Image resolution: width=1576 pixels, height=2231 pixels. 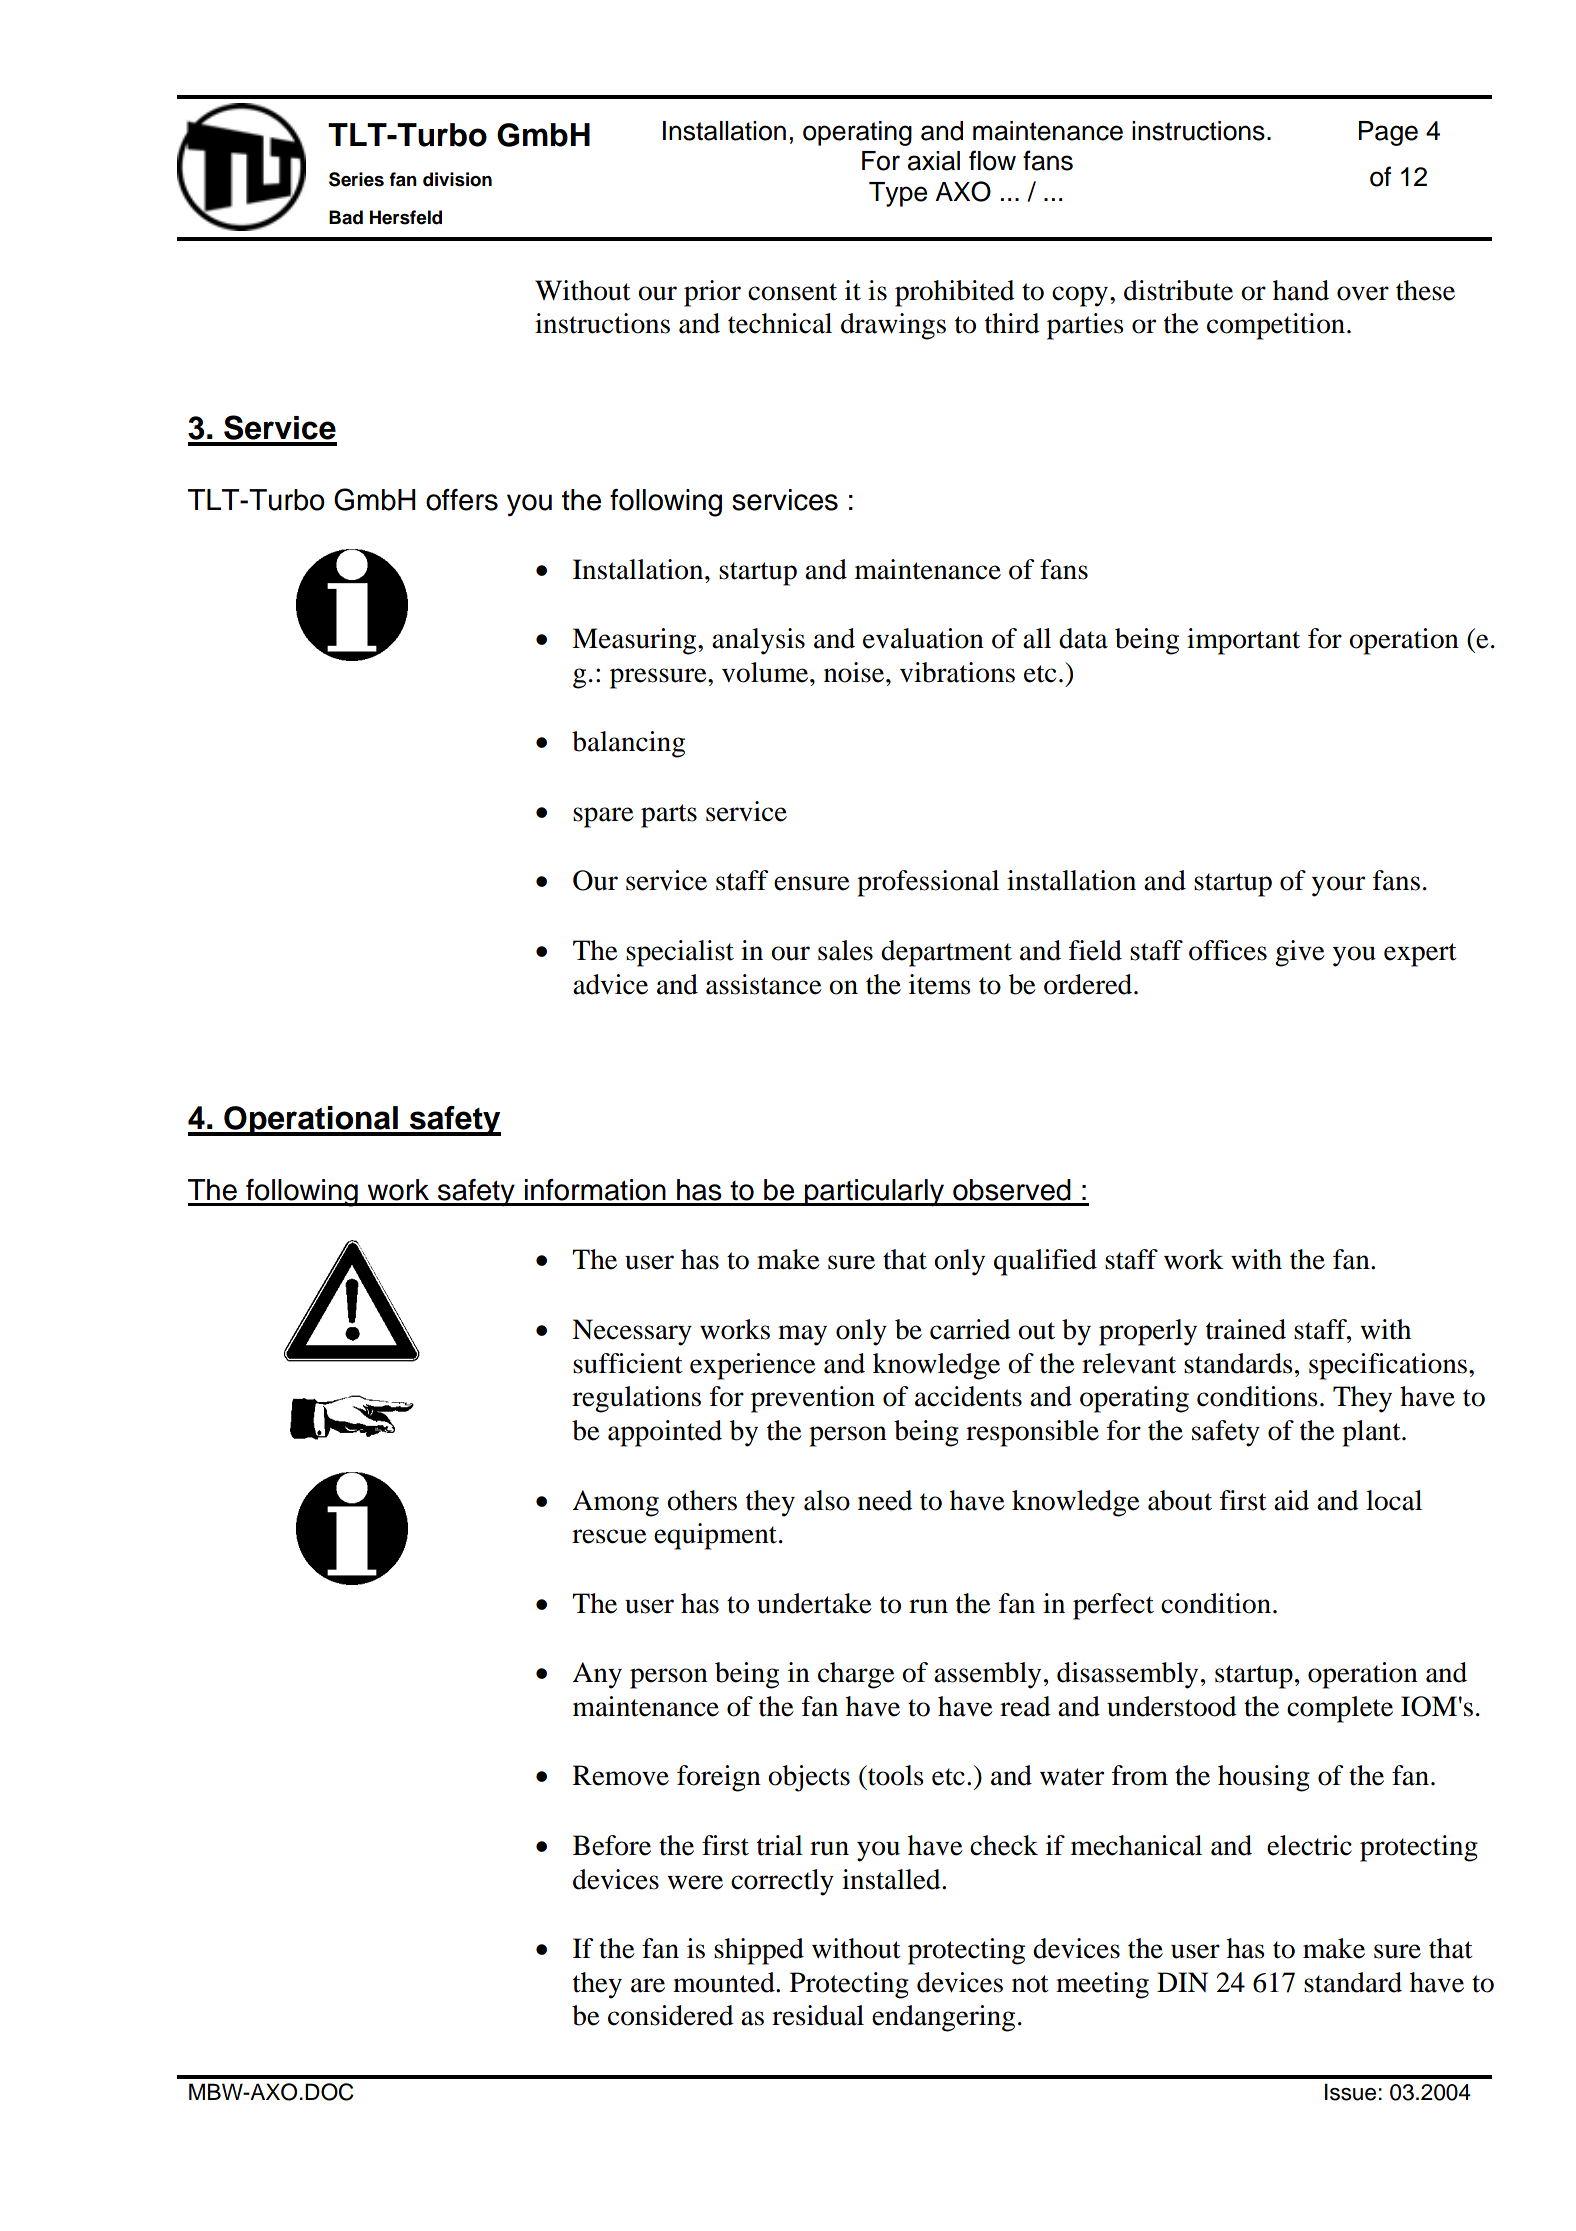 What do you see at coordinates (1301, 290) in the image?
I see `hand` at bounding box center [1301, 290].
